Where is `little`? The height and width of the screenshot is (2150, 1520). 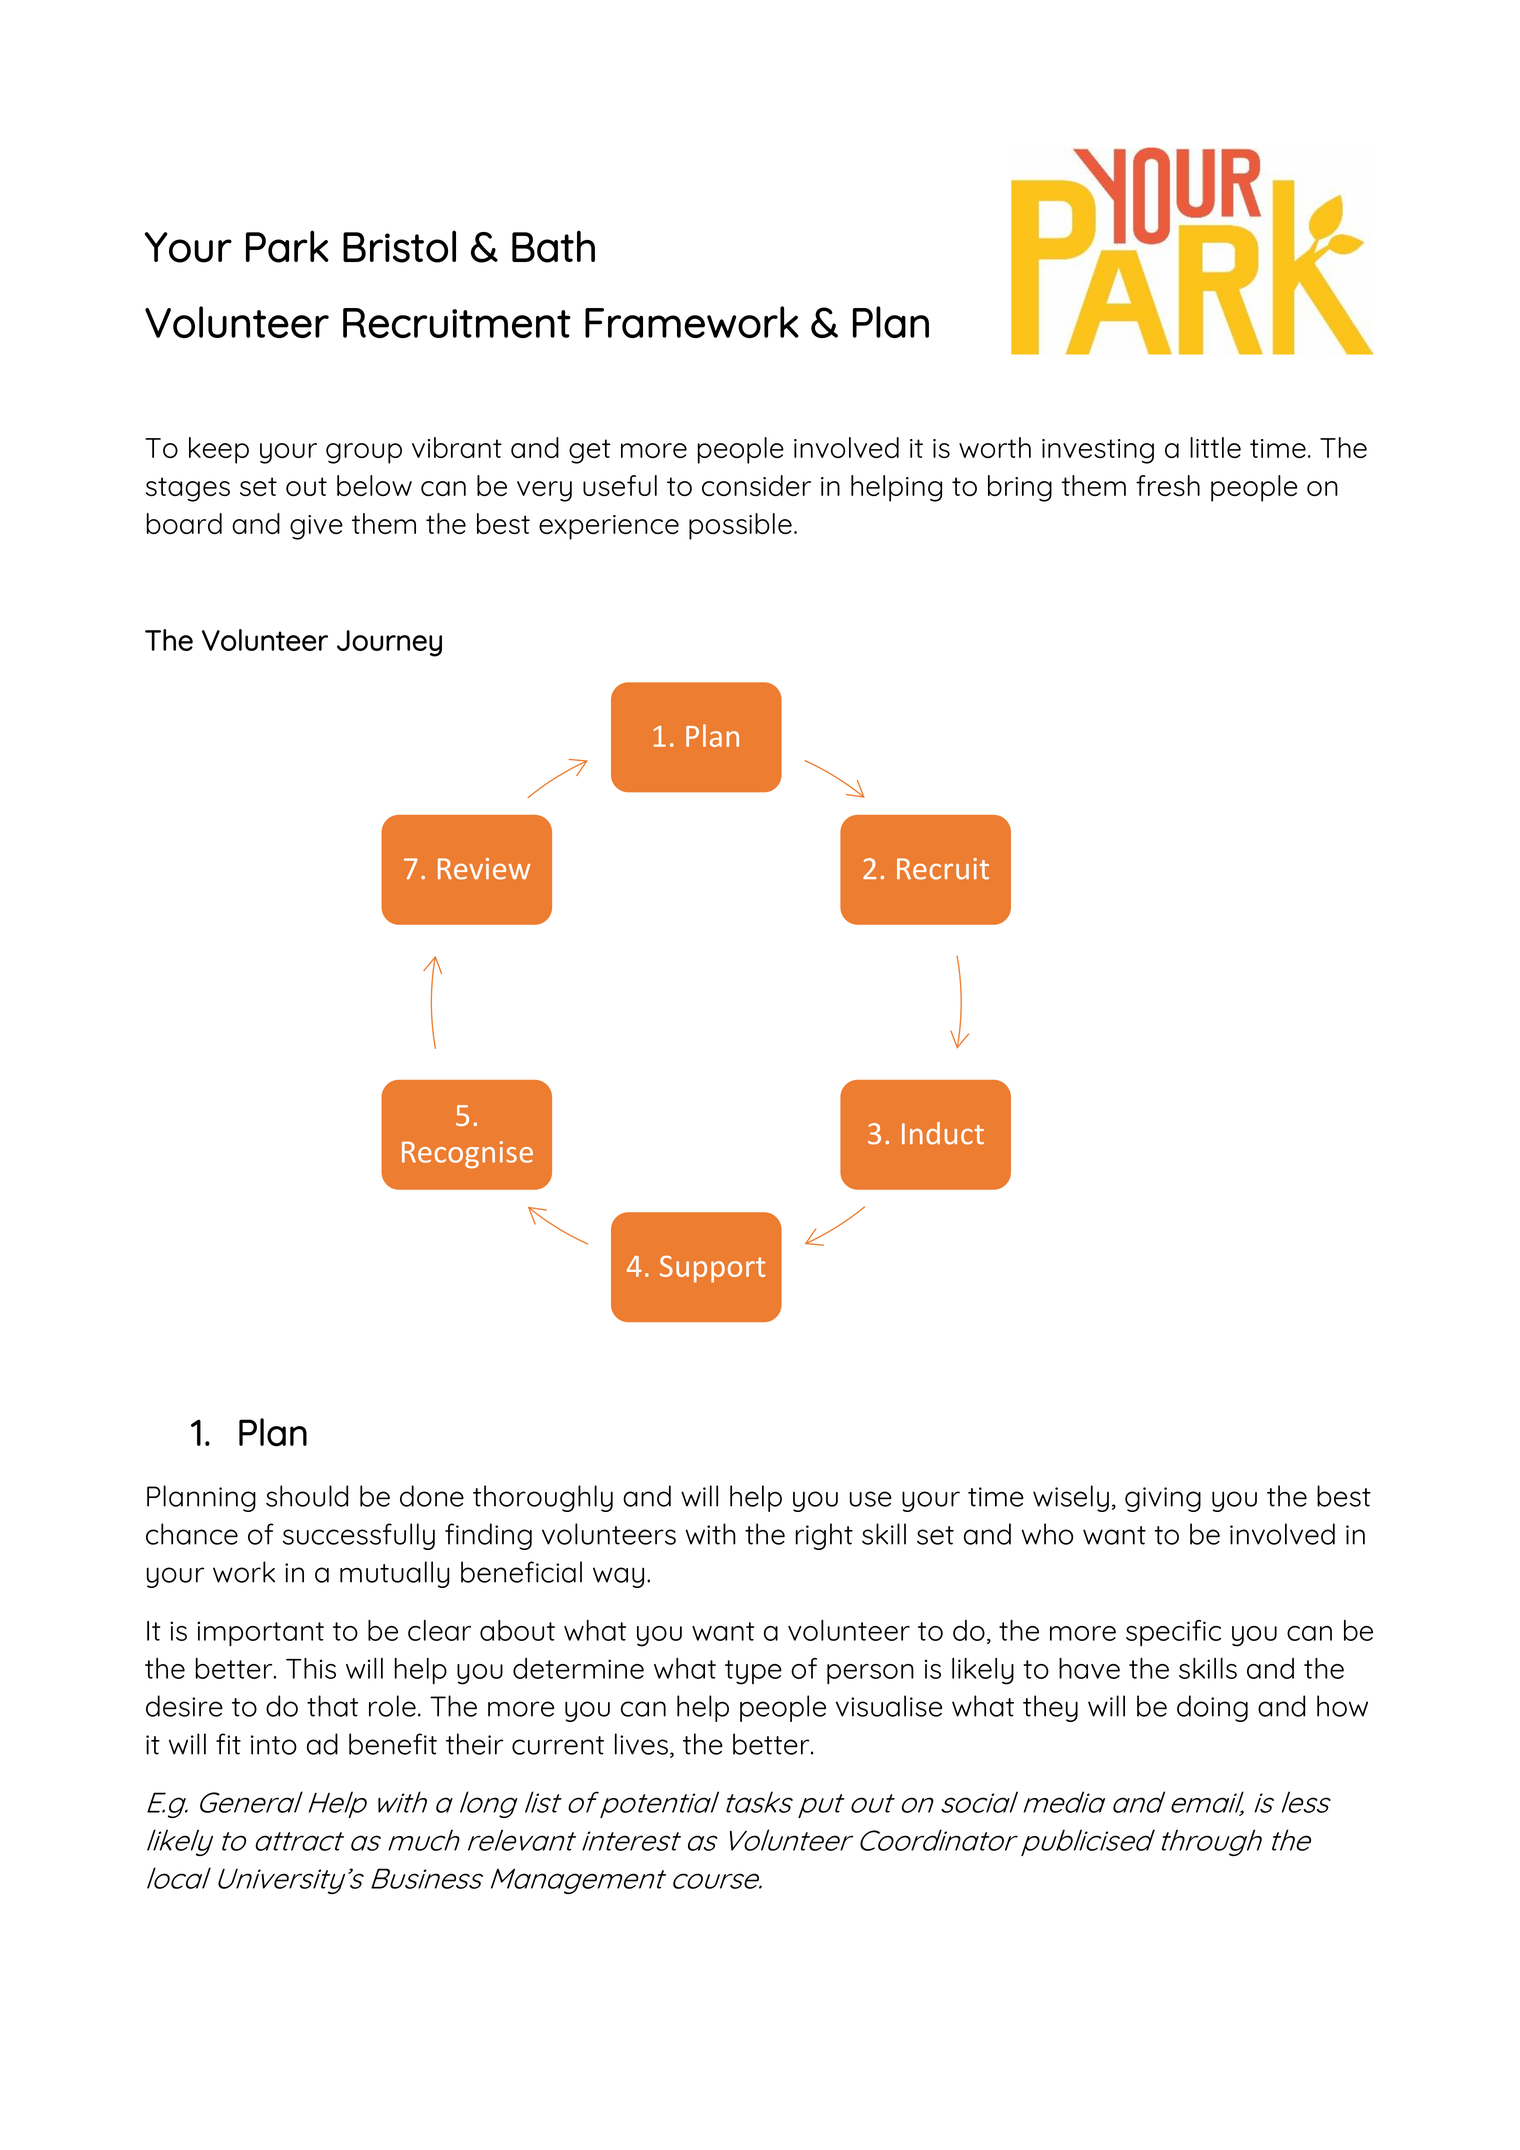
little is located at coordinates (1215, 447).
